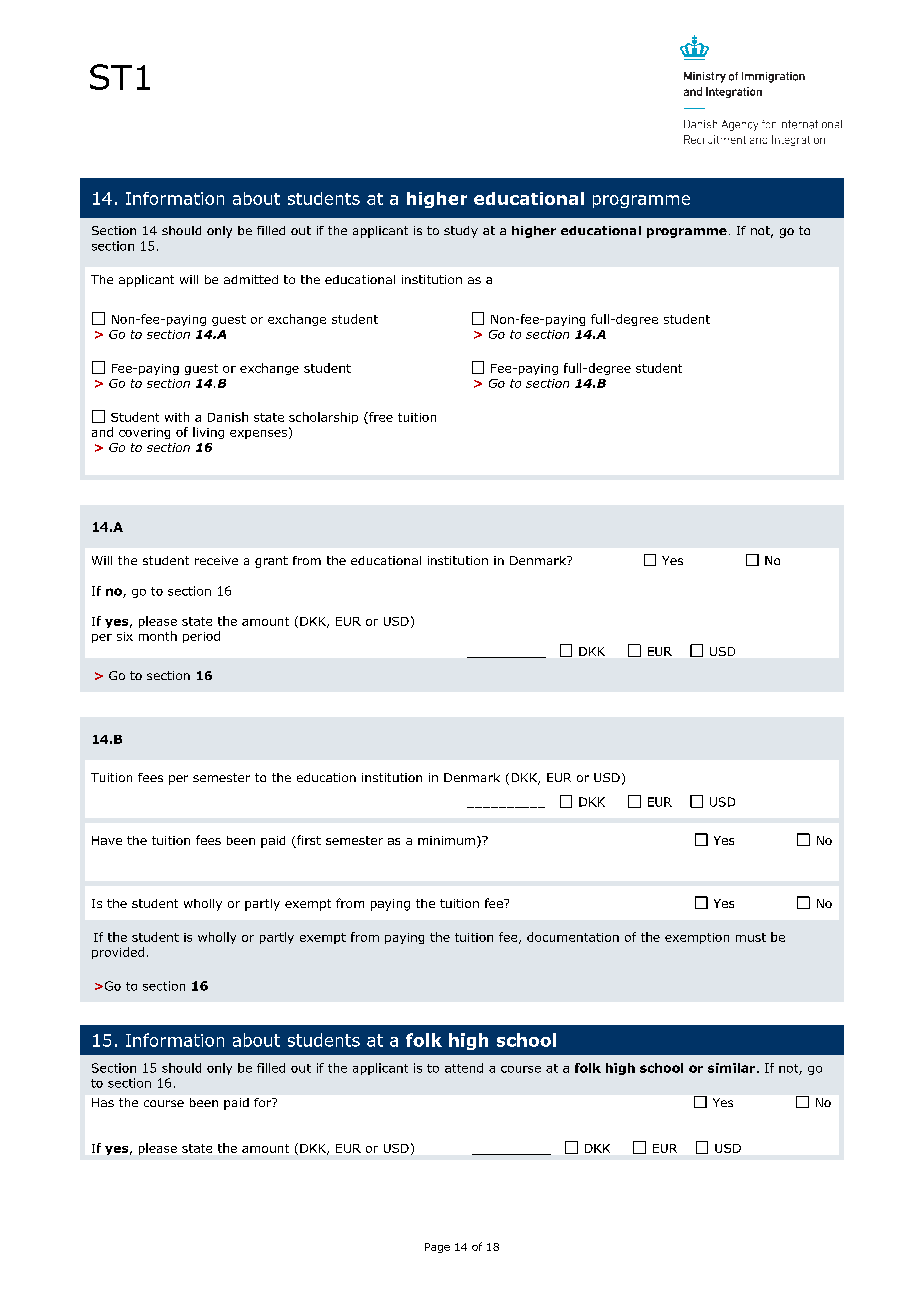  Describe the element at coordinates (323, 418) in the document. I see `scholarship` at that location.
